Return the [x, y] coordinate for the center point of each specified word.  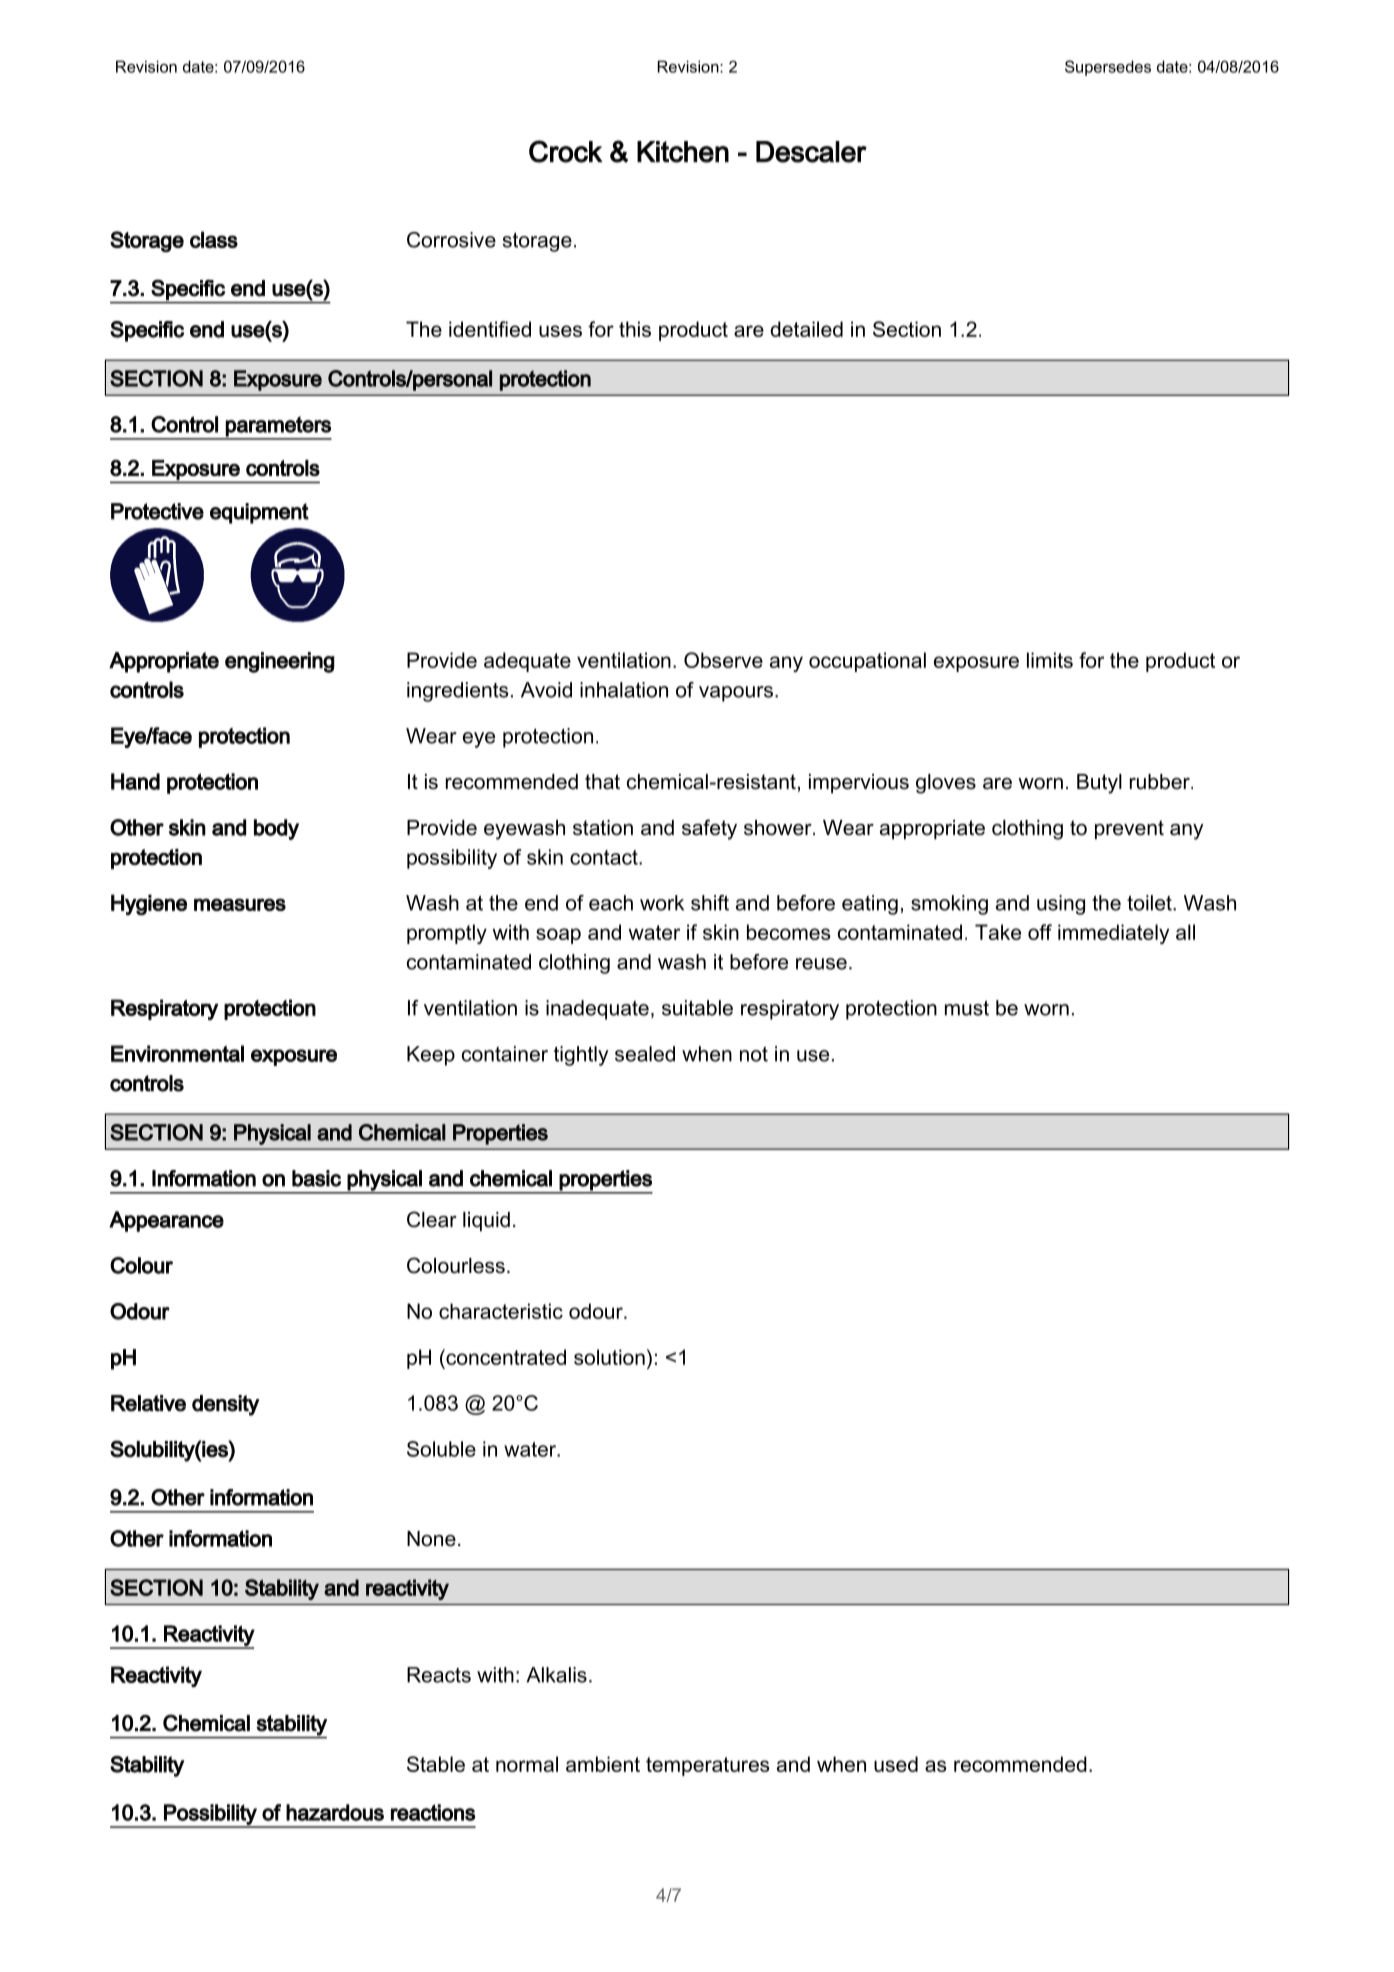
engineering [280, 662]
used [896, 1764]
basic [316, 1178]
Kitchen [683, 152]
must [967, 1008]
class [214, 239]
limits [1050, 660]
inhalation [624, 690]
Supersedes [1108, 68]
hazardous [335, 1812]
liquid [486, 1222]
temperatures [707, 1766]
